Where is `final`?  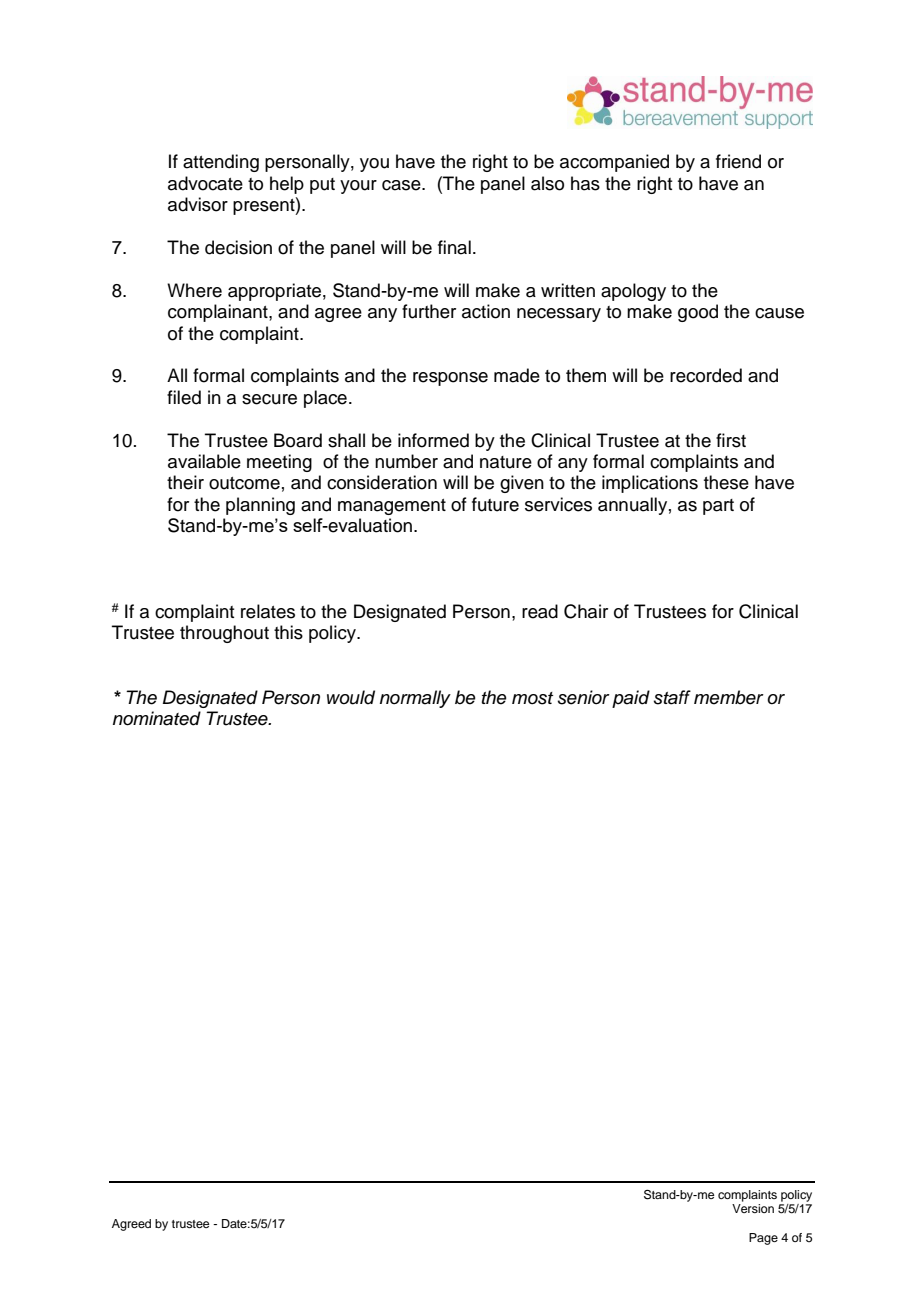
final is located at coordinates (454, 247).
